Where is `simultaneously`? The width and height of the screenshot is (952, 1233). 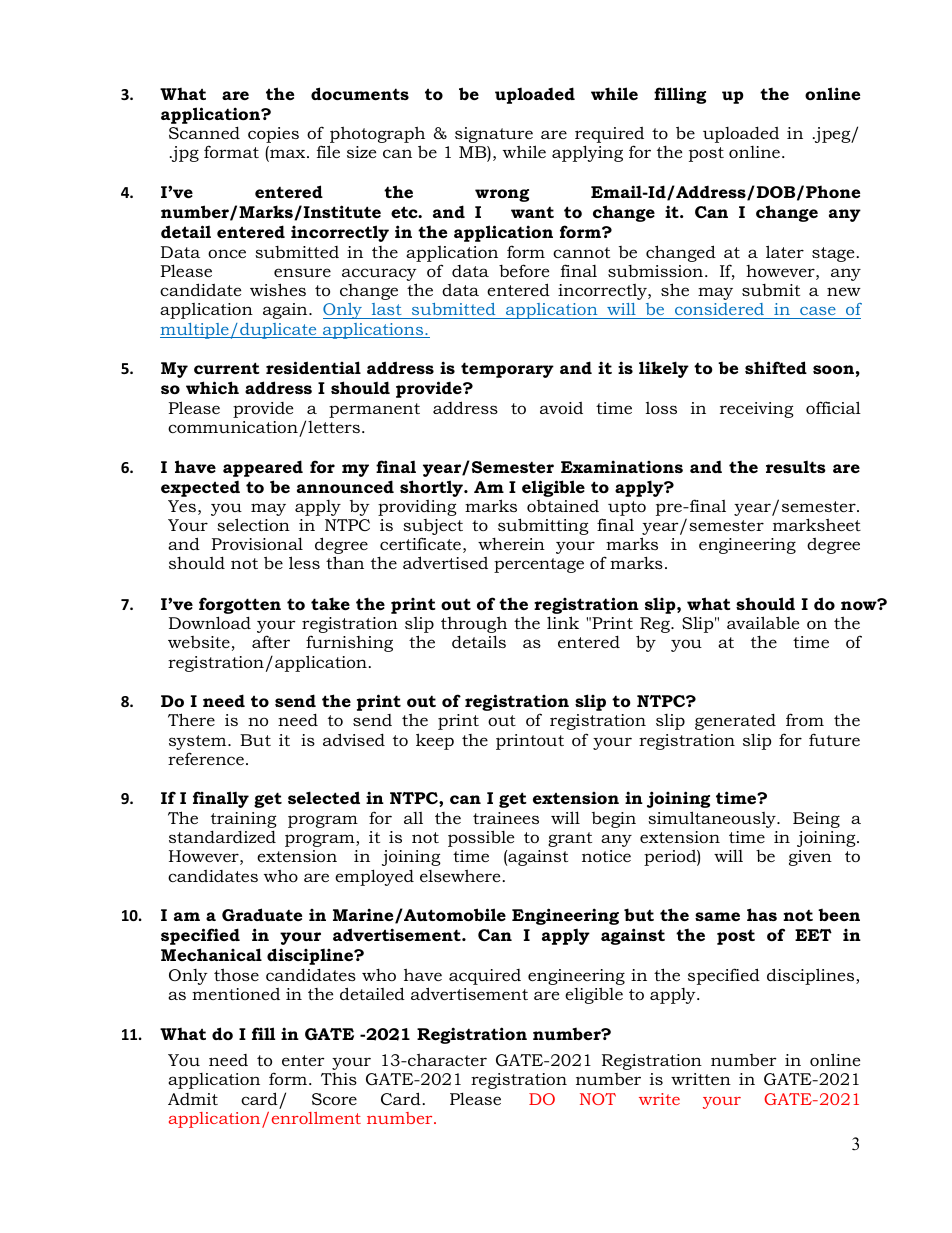 simultaneously is located at coordinates (713, 819).
